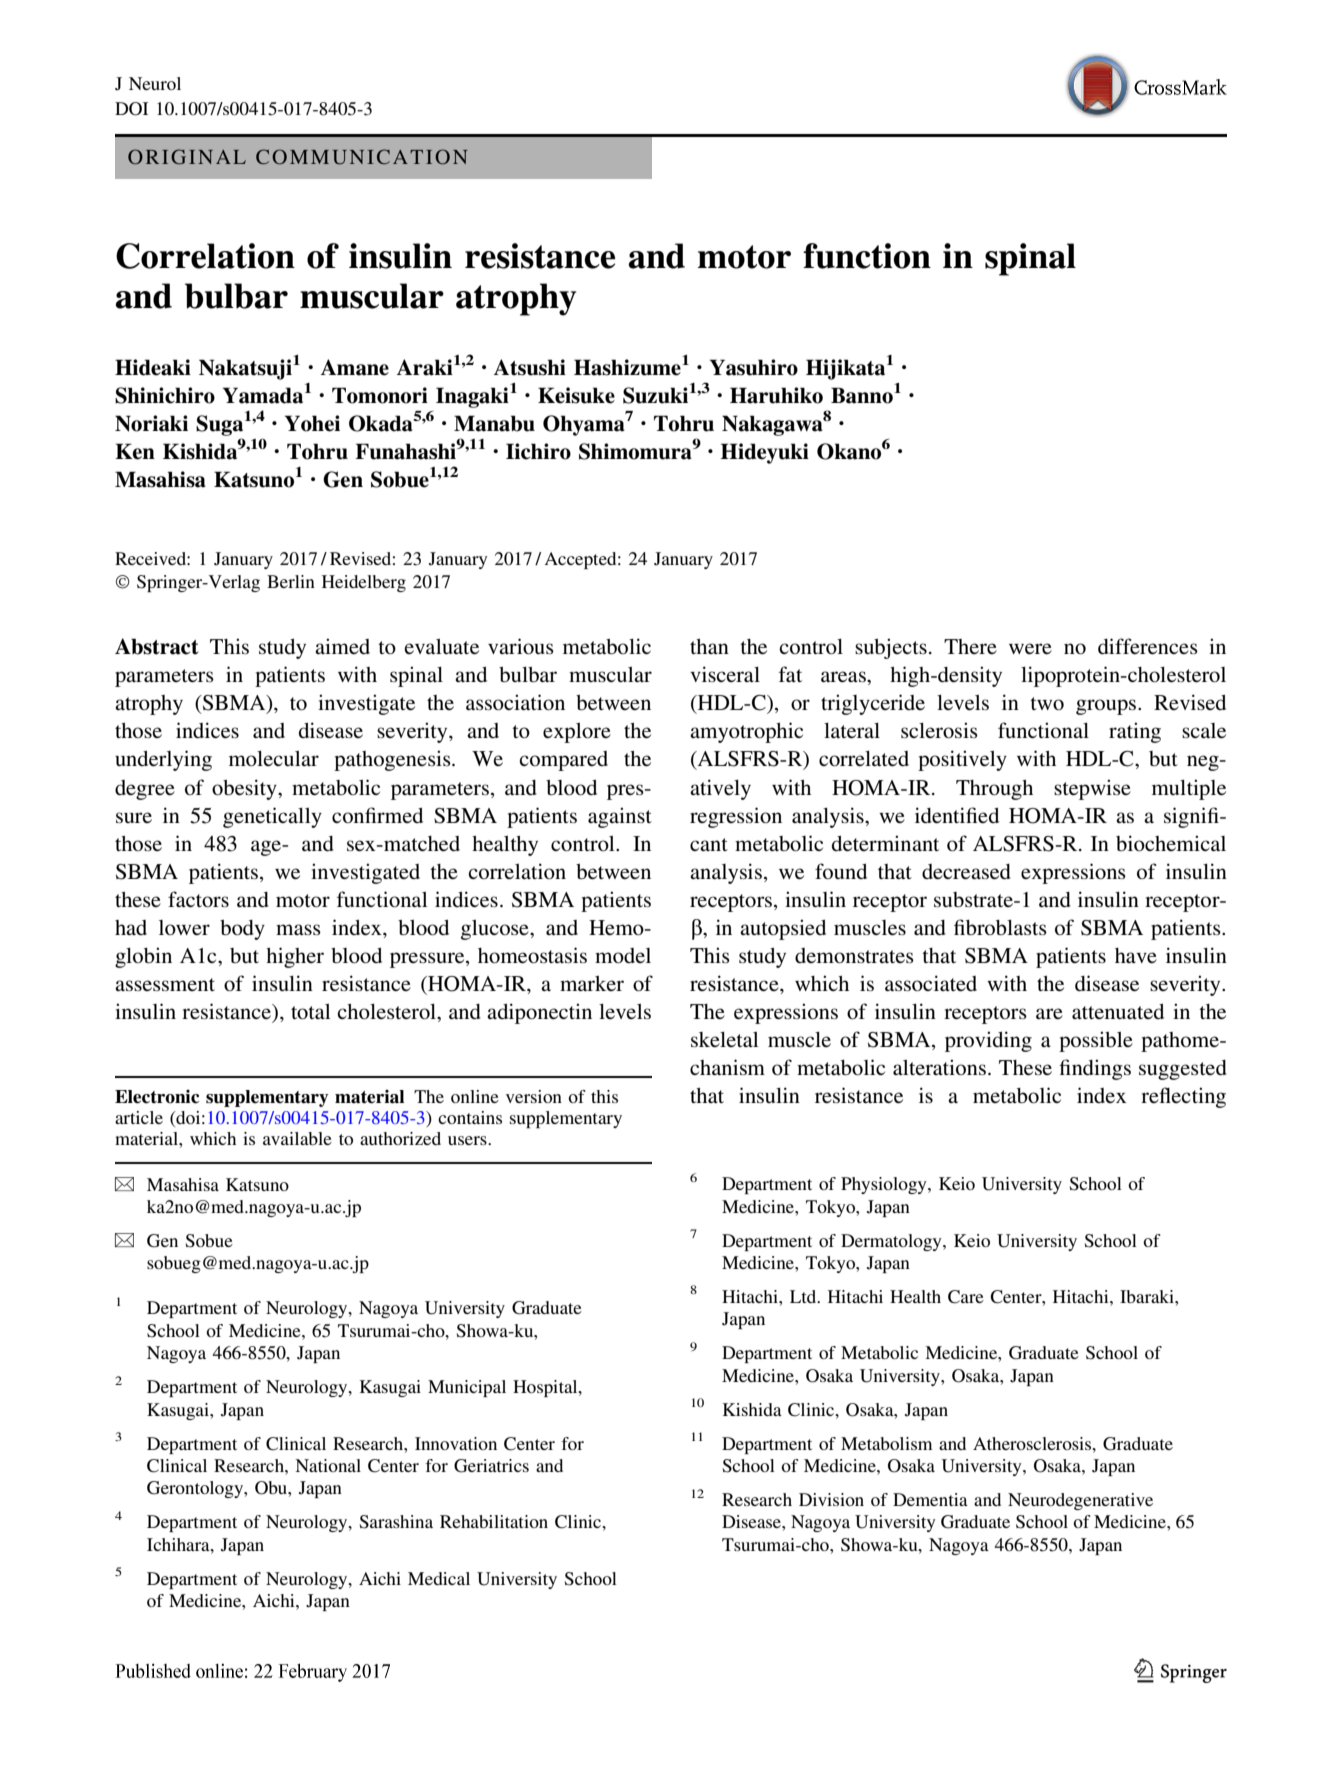  I want to click on Division, so click(831, 1499).
